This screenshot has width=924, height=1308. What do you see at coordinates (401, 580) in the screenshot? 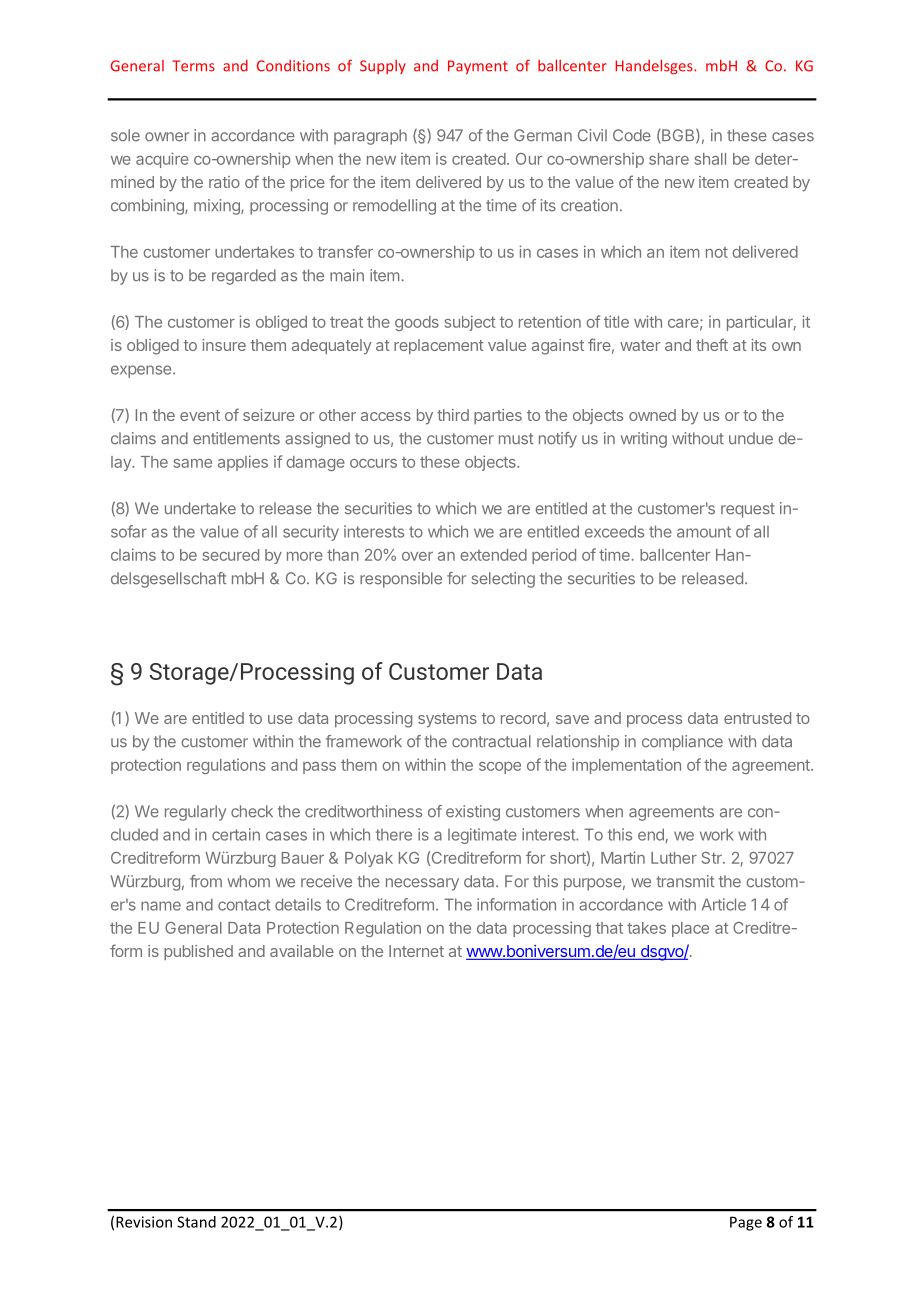
I see `responsible` at bounding box center [401, 580].
